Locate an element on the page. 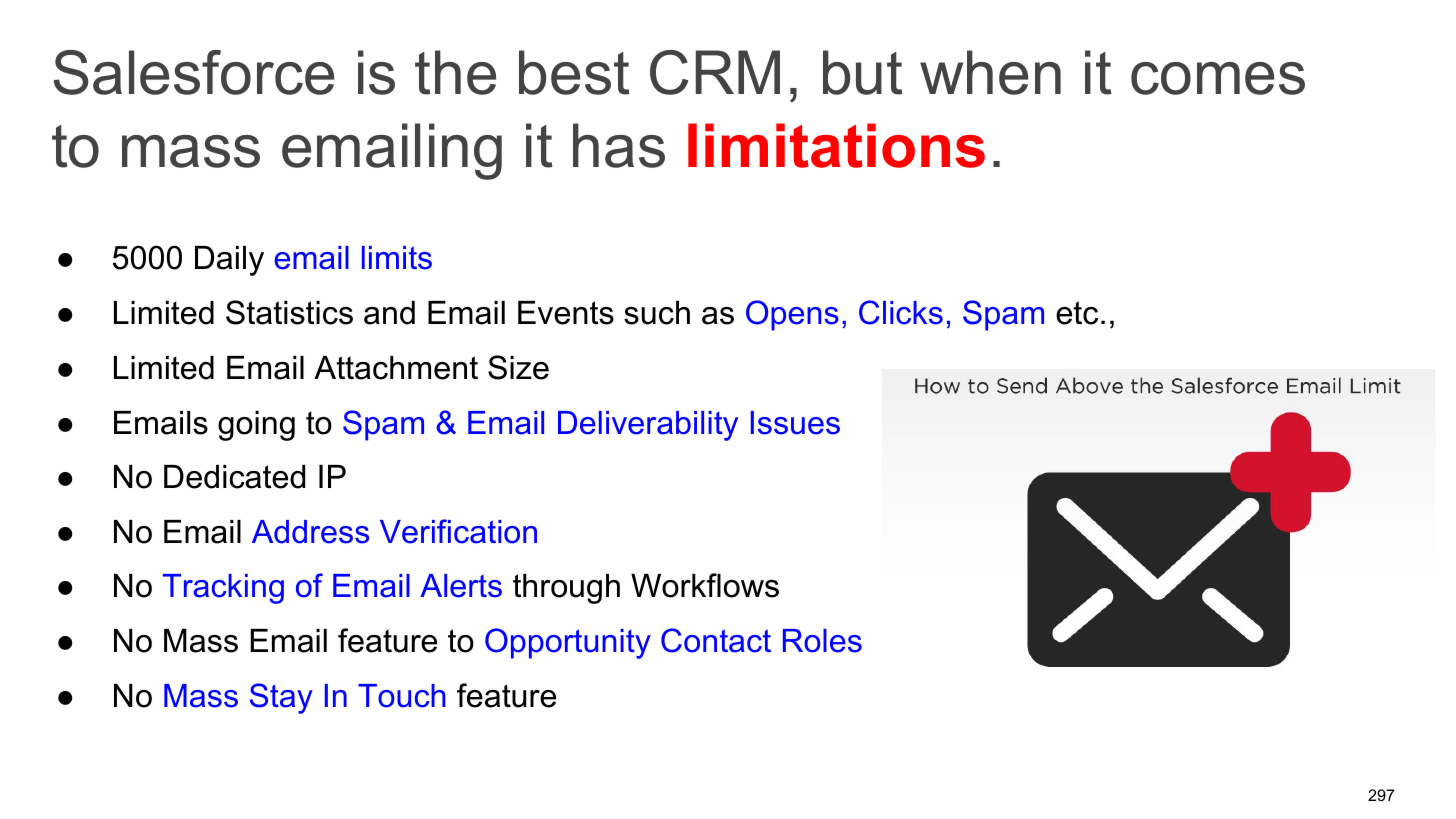 The height and width of the document is (819, 1456). Statistics is located at coordinates (289, 312).
